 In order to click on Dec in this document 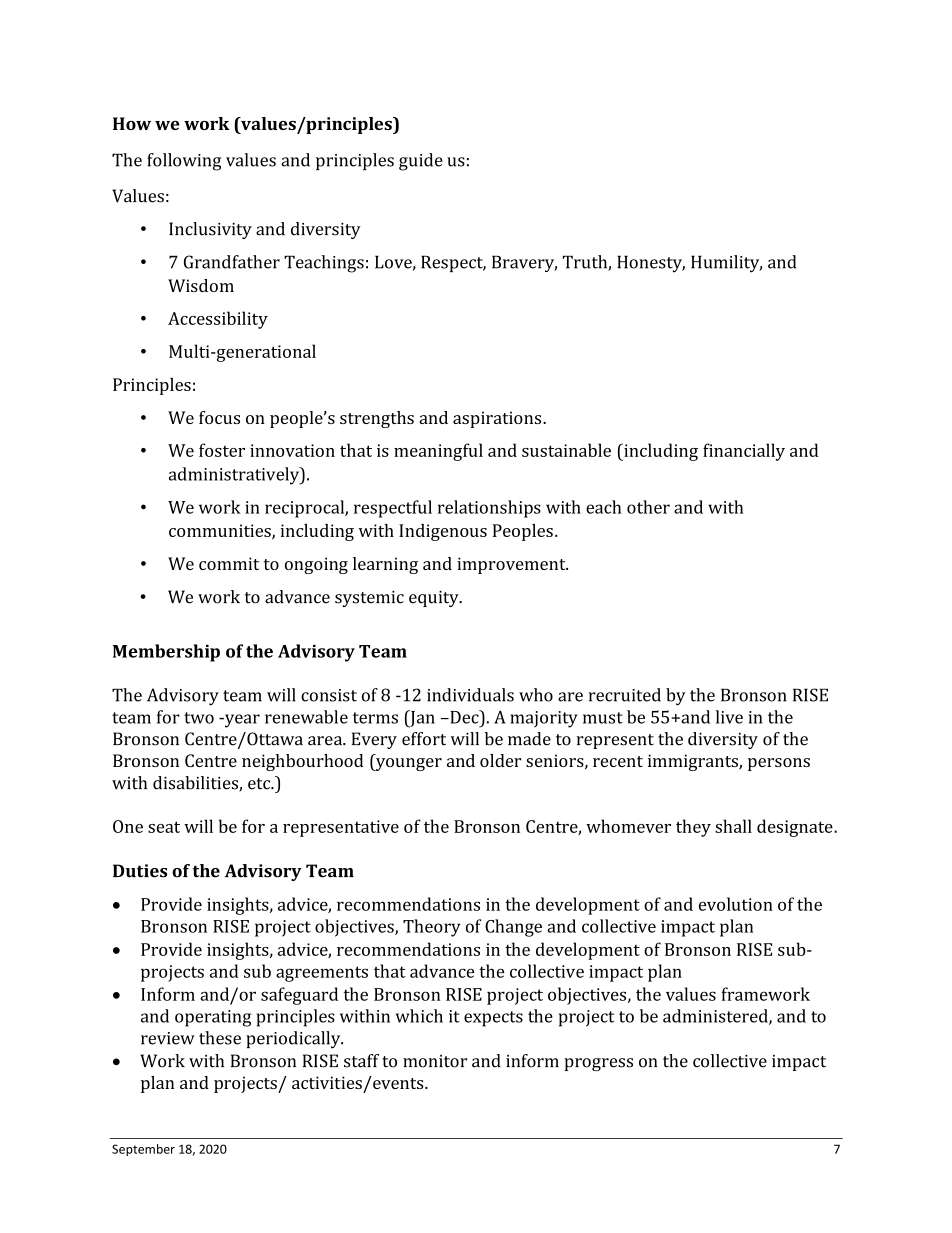, I will do `click(464, 717)`.
